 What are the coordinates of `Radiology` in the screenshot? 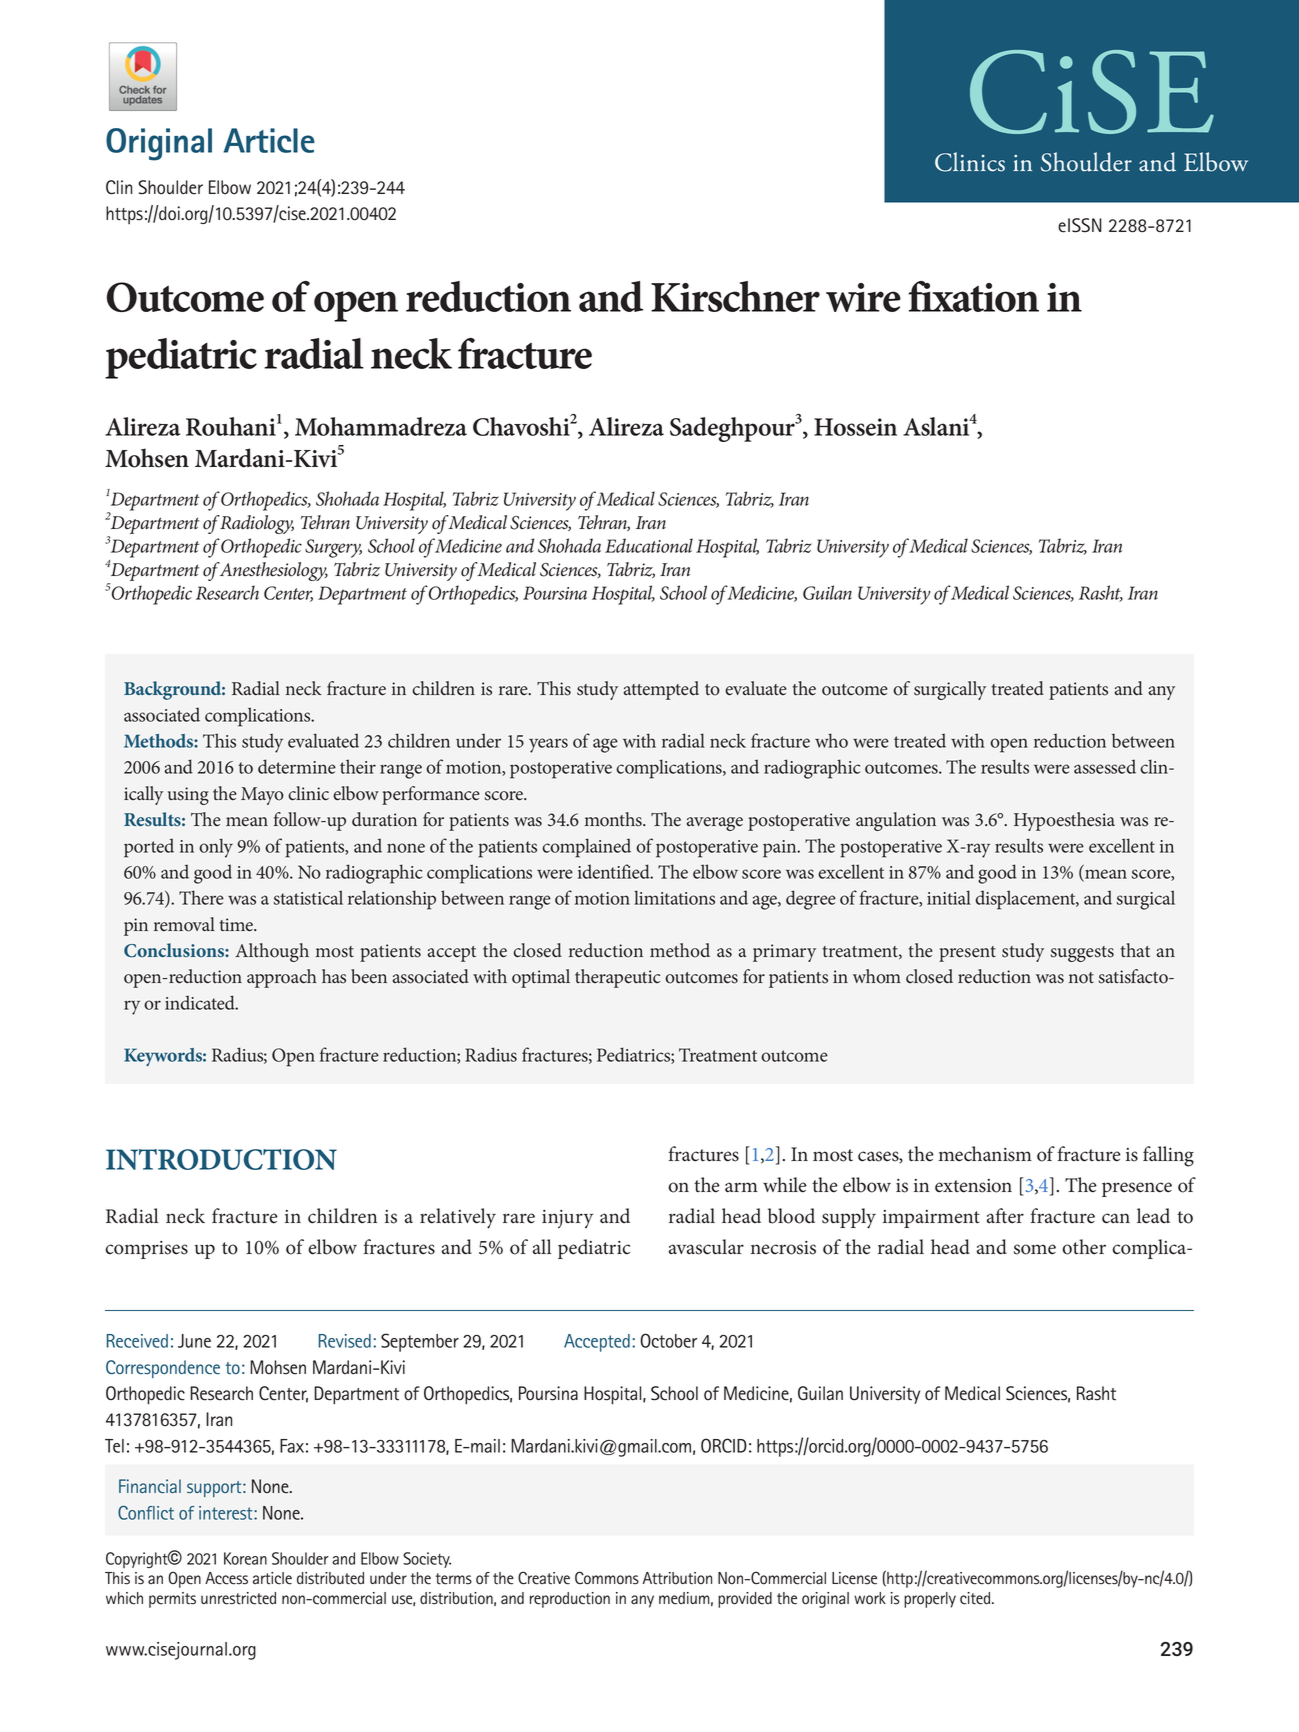 It's located at (257, 524).
